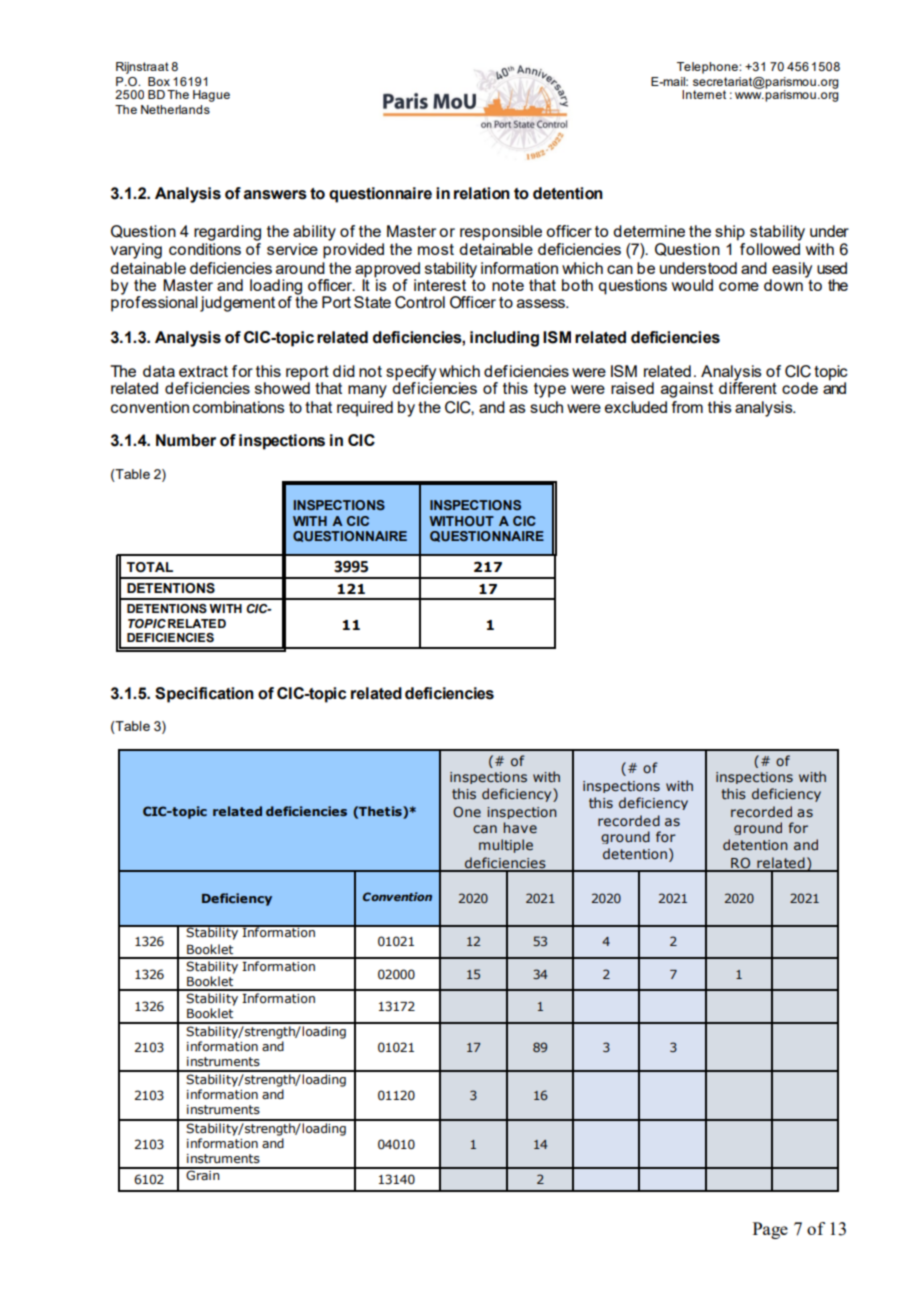  What do you see at coordinates (203, 1174) in the screenshot?
I see `Grain` at bounding box center [203, 1174].
